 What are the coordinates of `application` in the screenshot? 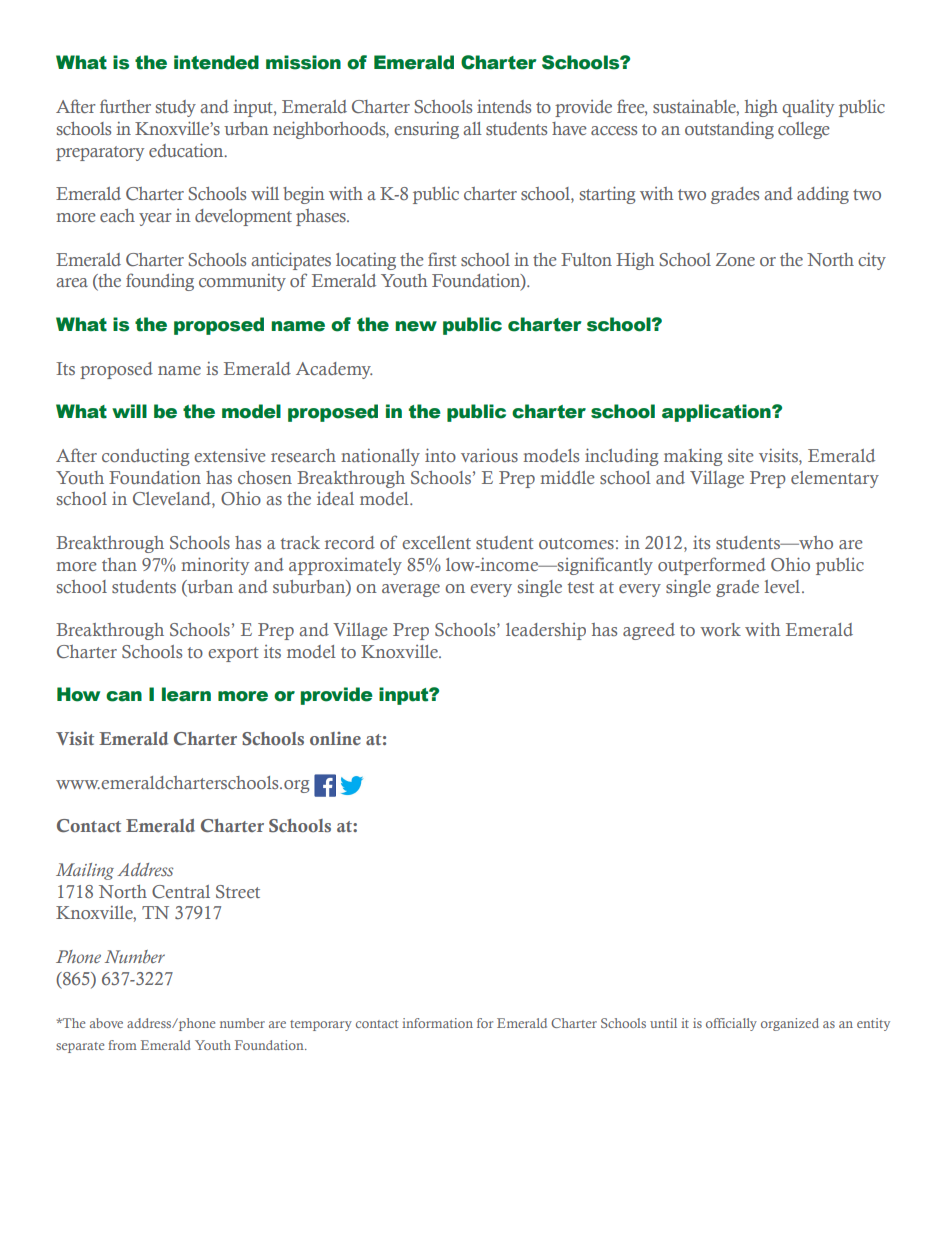 It's located at (717, 413).
